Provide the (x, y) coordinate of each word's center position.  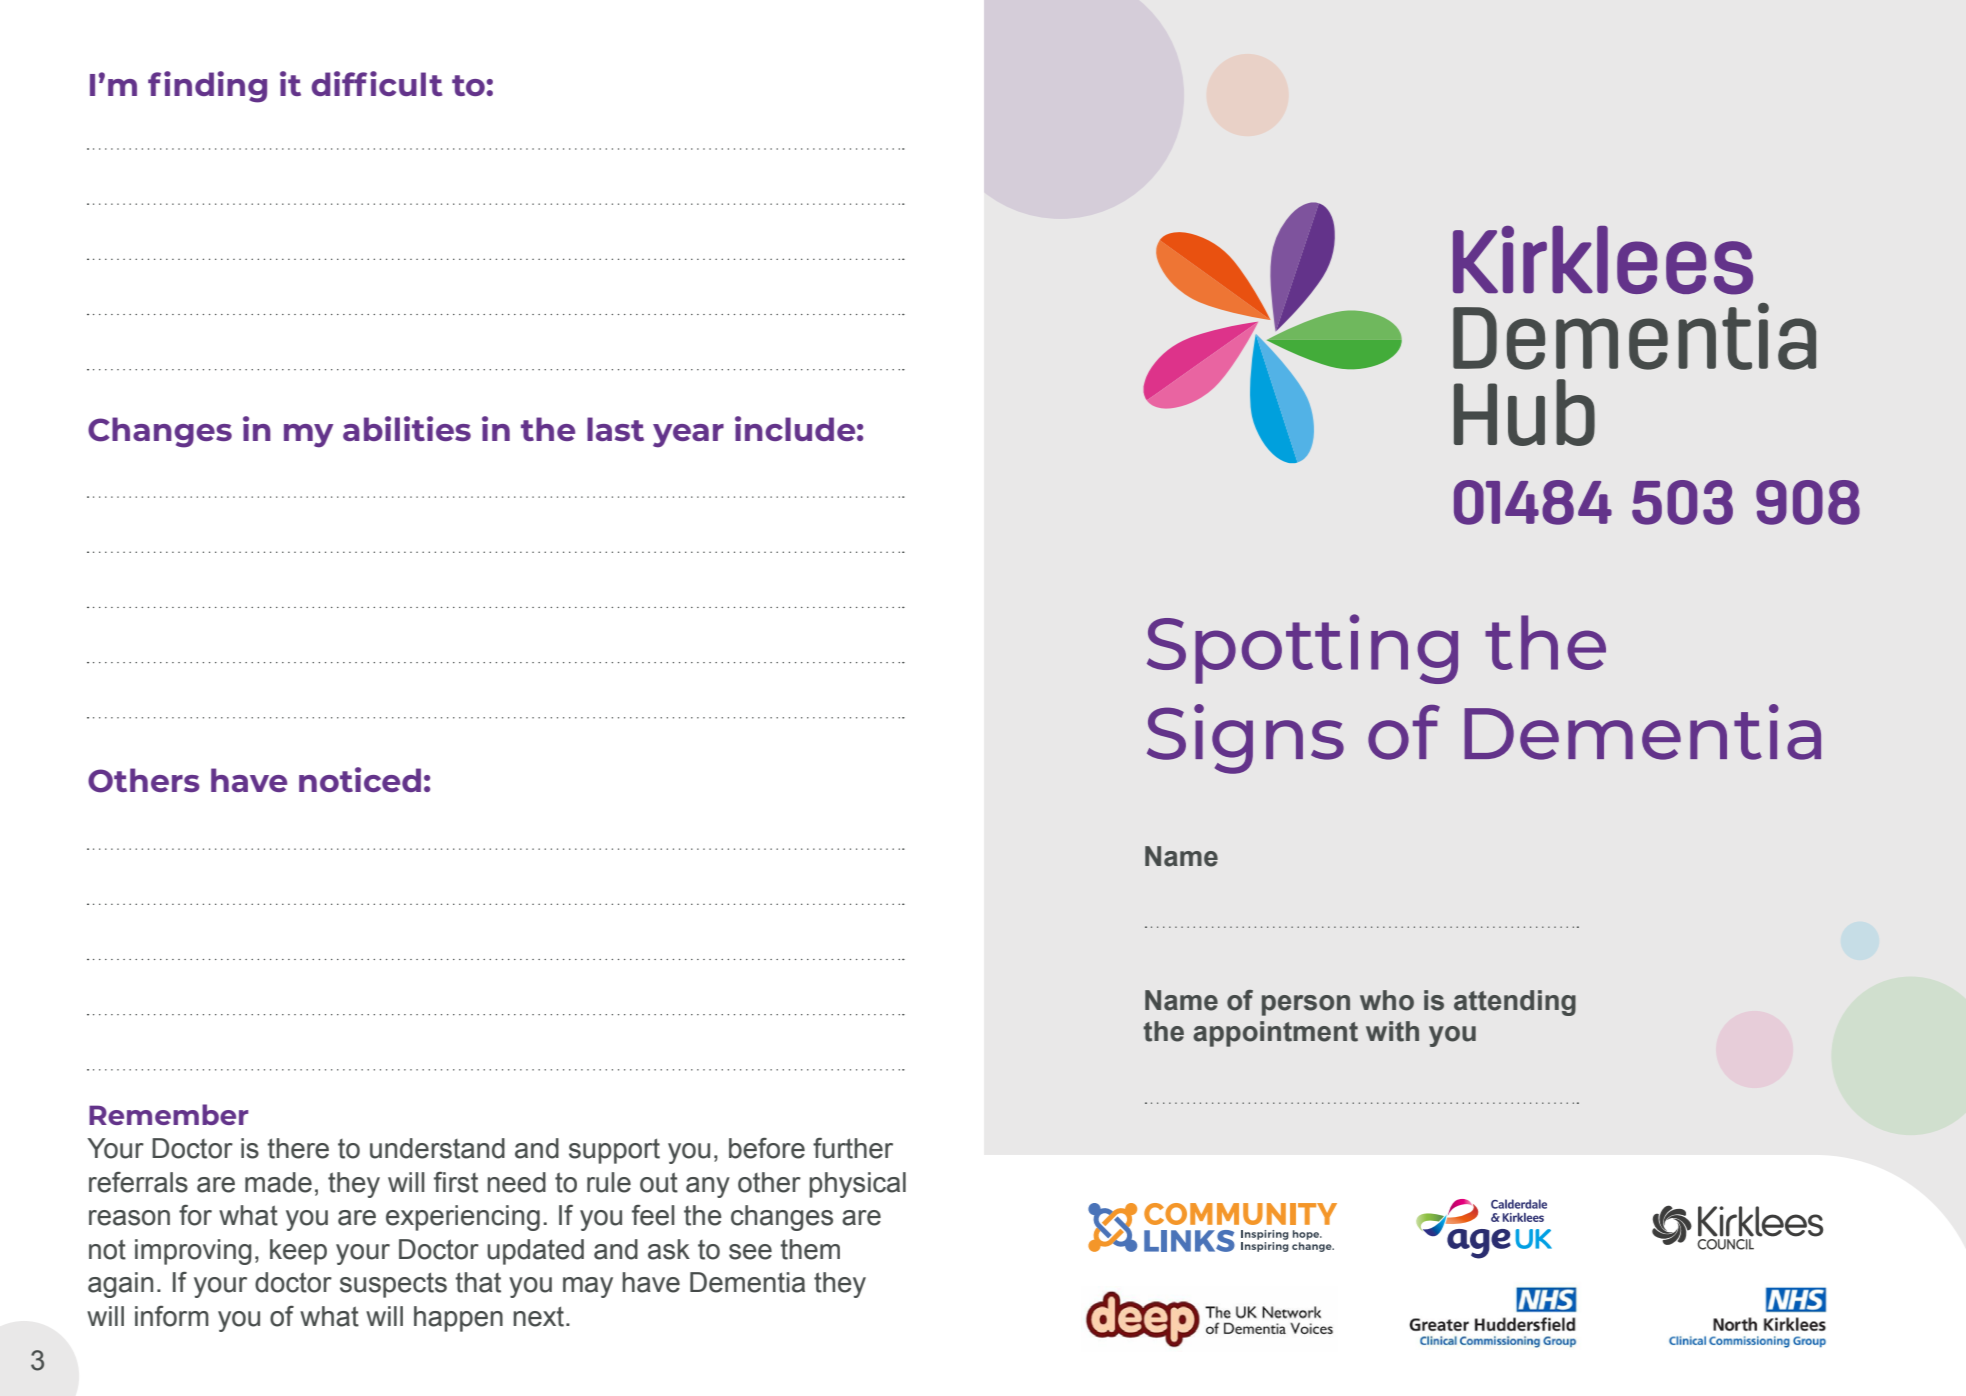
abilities (407, 428)
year (688, 436)
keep (298, 1252)
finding (207, 87)
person (1306, 1005)
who (1387, 1000)
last (615, 429)
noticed (360, 779)
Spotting (1302, 649)
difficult (377, 83)
